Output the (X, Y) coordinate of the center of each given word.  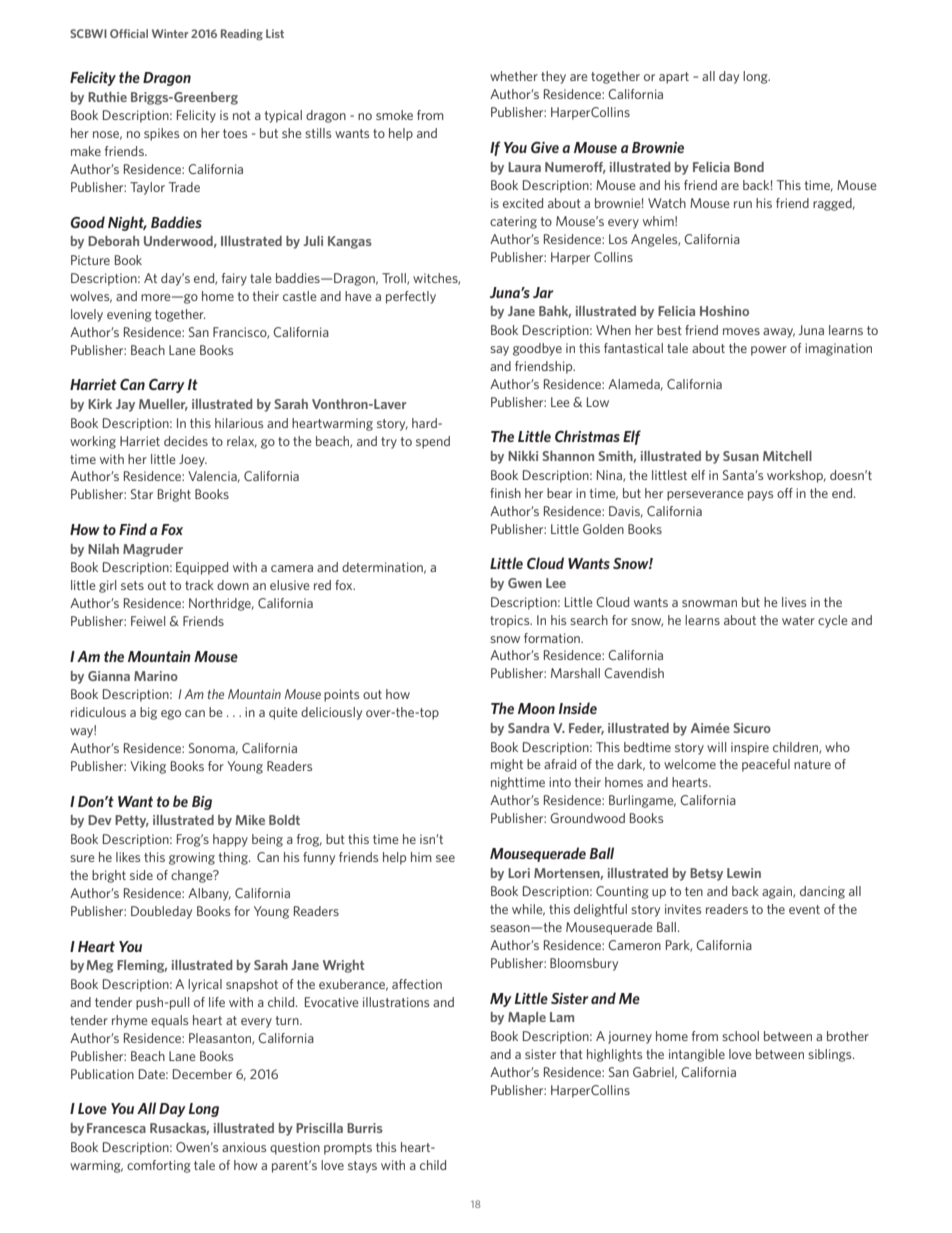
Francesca (116, 1128)
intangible (697, 1055)
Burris (365, 1128)
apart (674, 78)
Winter (170, 33)
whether (514, 76)
